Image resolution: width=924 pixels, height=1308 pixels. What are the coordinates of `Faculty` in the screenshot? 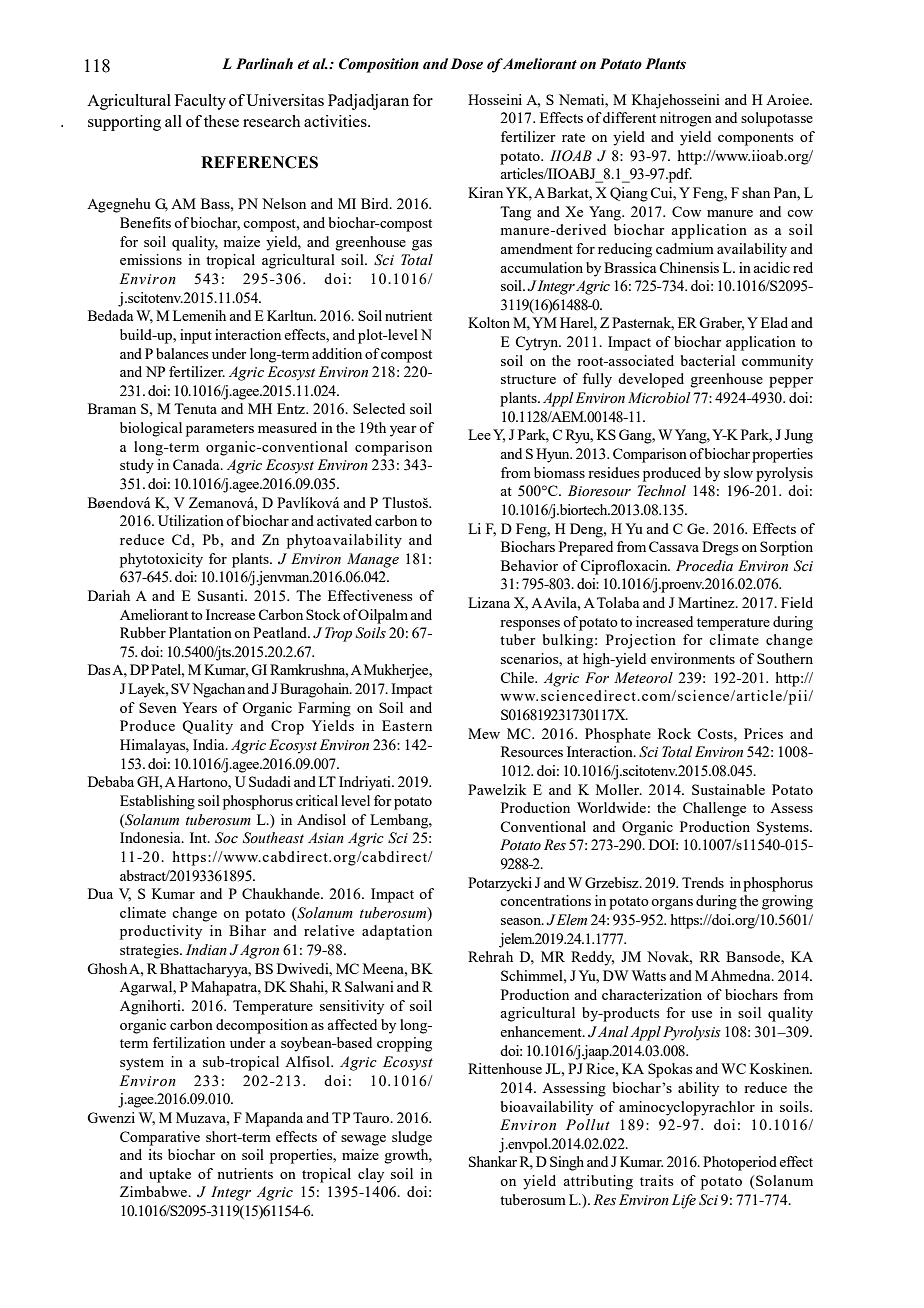 It's located at (200, 102).
